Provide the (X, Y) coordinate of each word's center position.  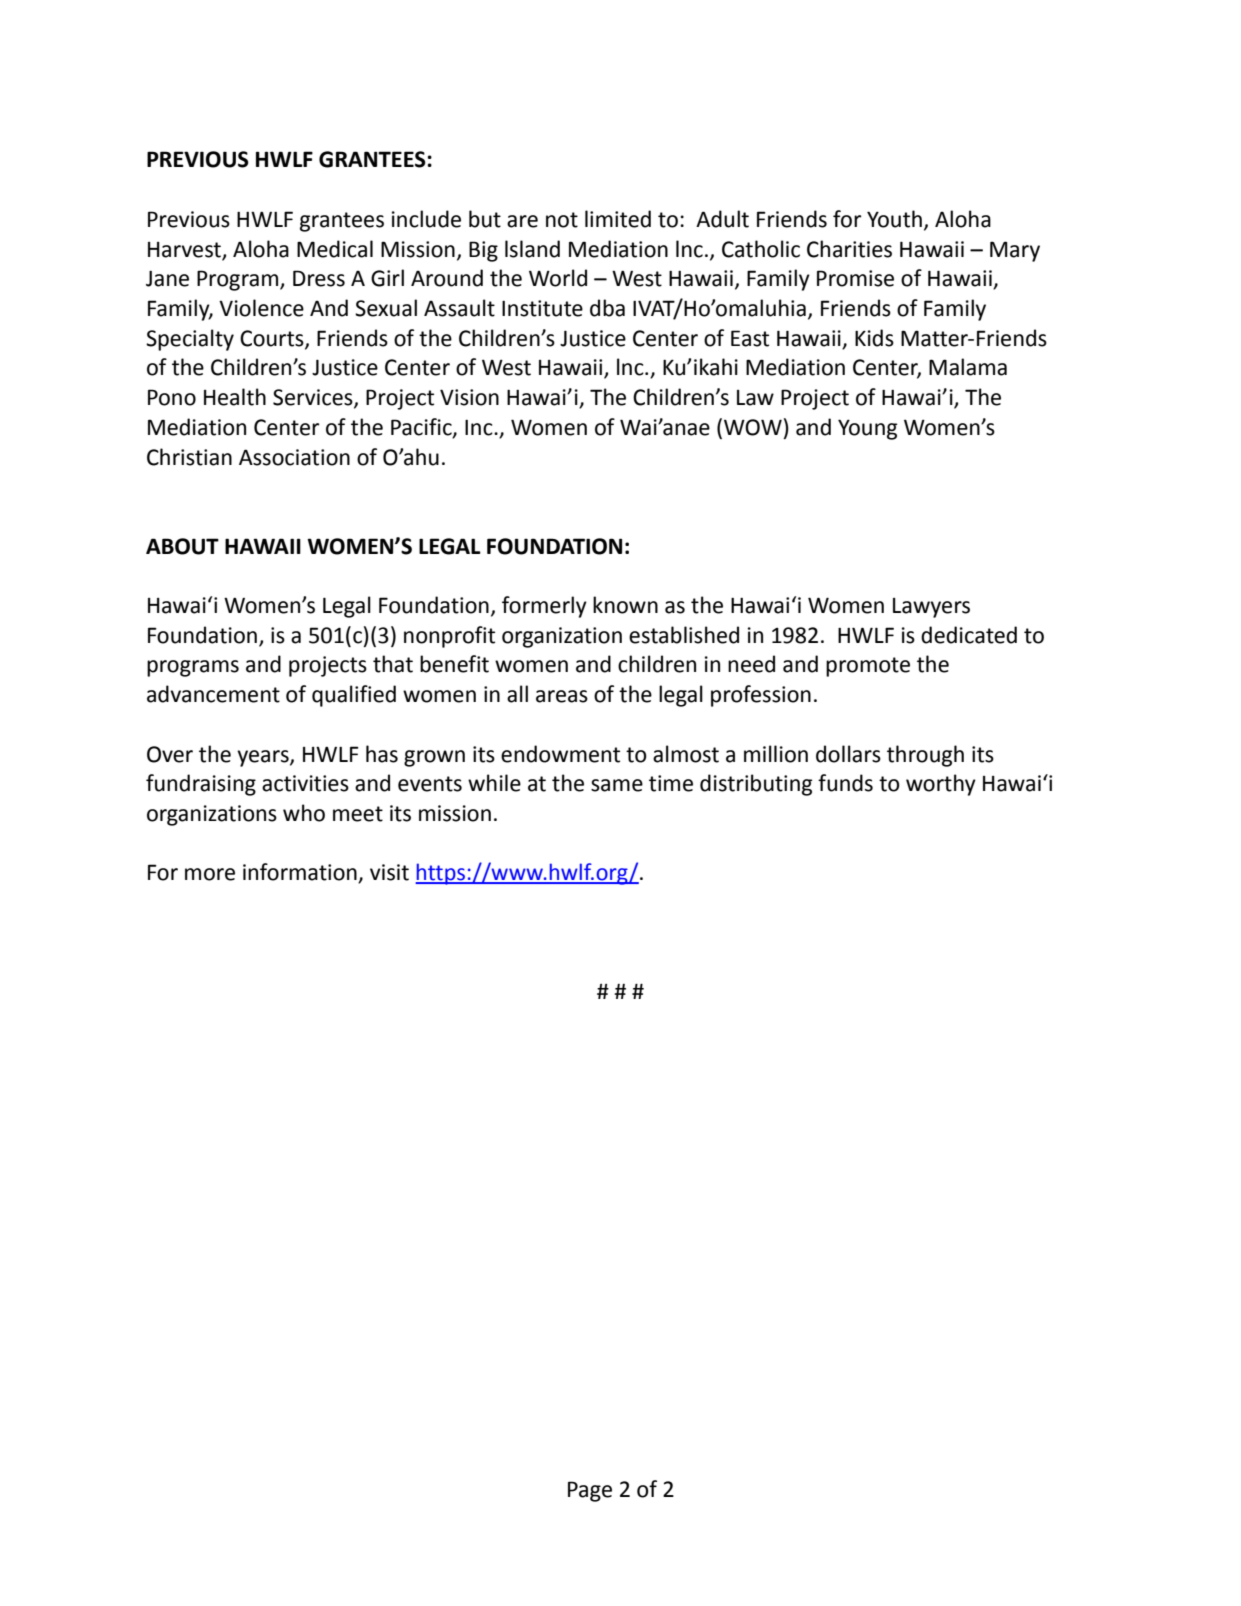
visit (389, 872)
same (617, 785)
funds (845, 783)
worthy (941, 785)
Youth (894, 219)
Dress (319, 278)
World (558, 278)
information (301, 873)
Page (590, 1491)
